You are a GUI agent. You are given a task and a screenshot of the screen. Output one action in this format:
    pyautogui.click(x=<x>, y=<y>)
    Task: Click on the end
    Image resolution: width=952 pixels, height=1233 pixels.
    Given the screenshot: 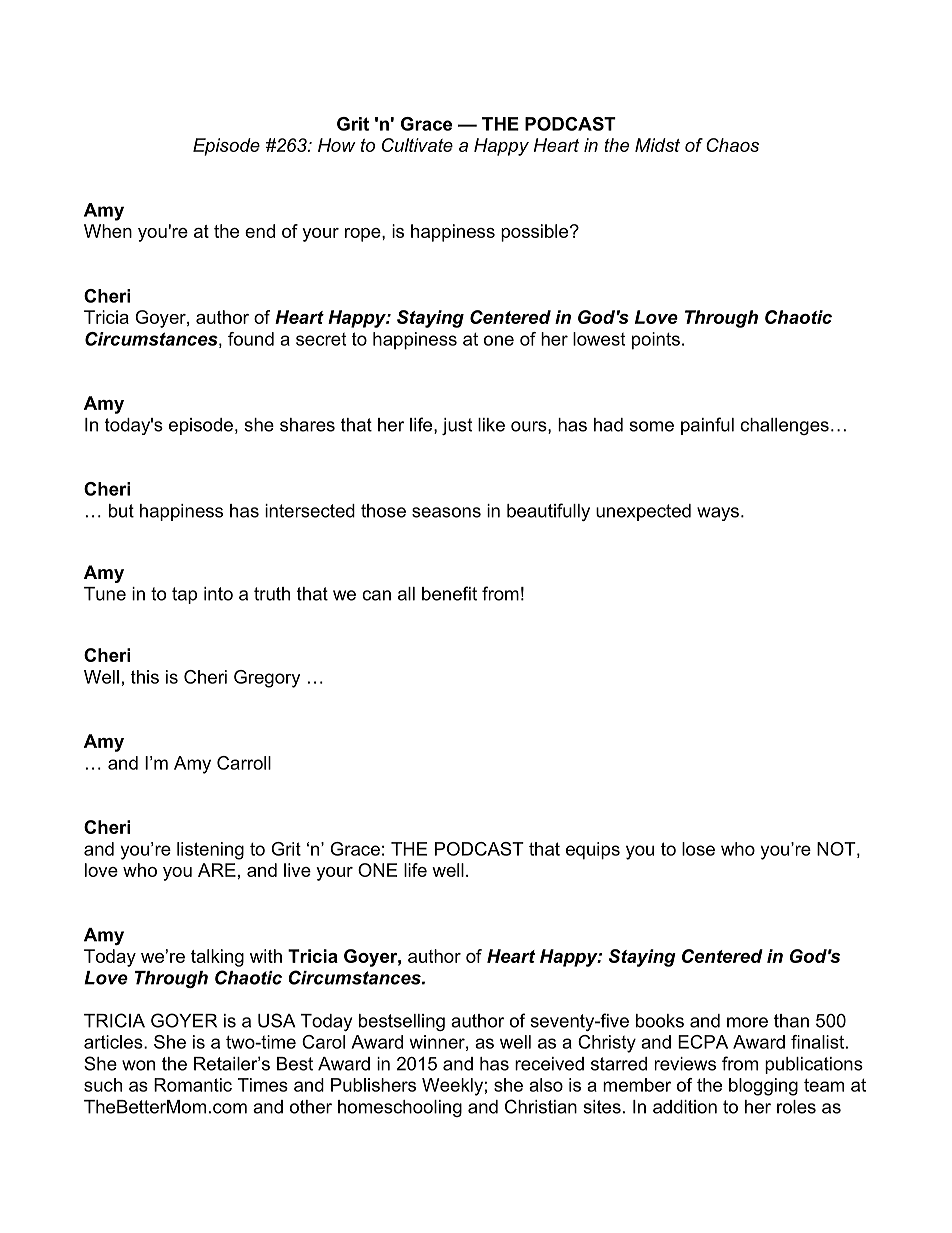 What is the action you would take?
    pyautogui.click(x=260, y=231)
